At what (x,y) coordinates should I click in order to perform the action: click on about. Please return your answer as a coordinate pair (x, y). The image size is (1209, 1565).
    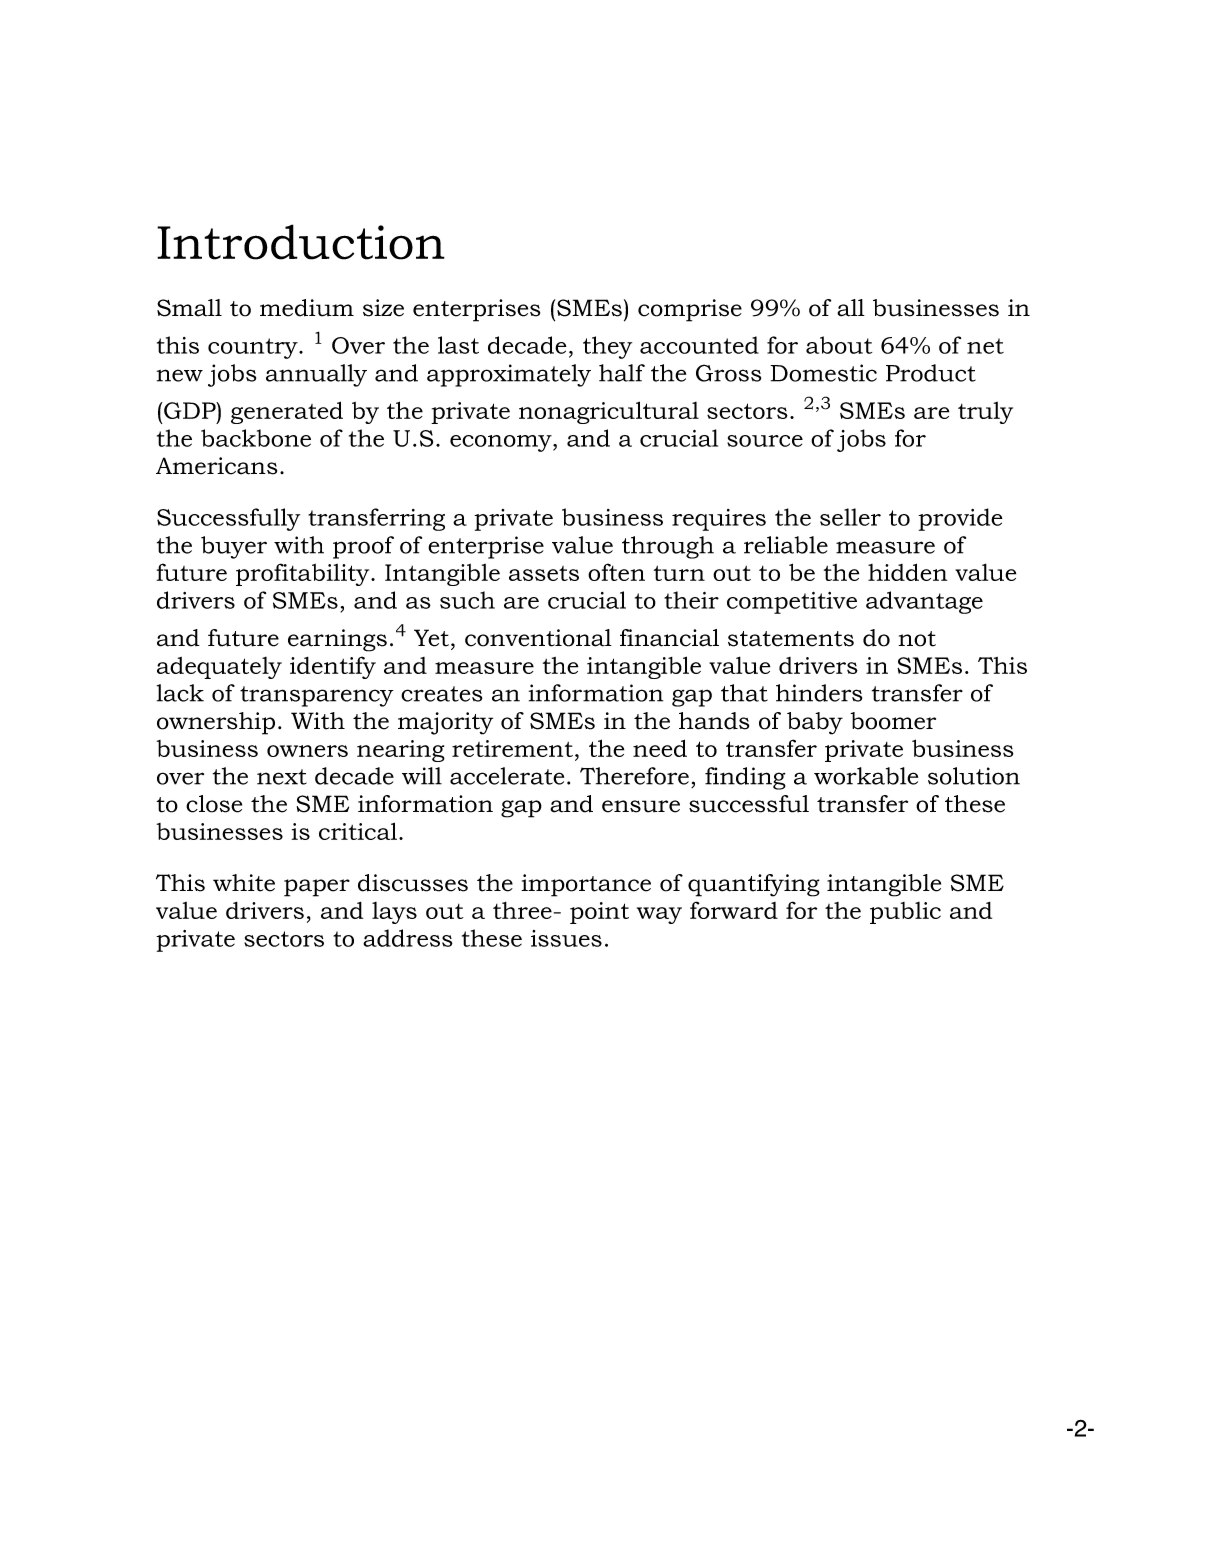
    Looking at the image, I should click on (839, 345).
